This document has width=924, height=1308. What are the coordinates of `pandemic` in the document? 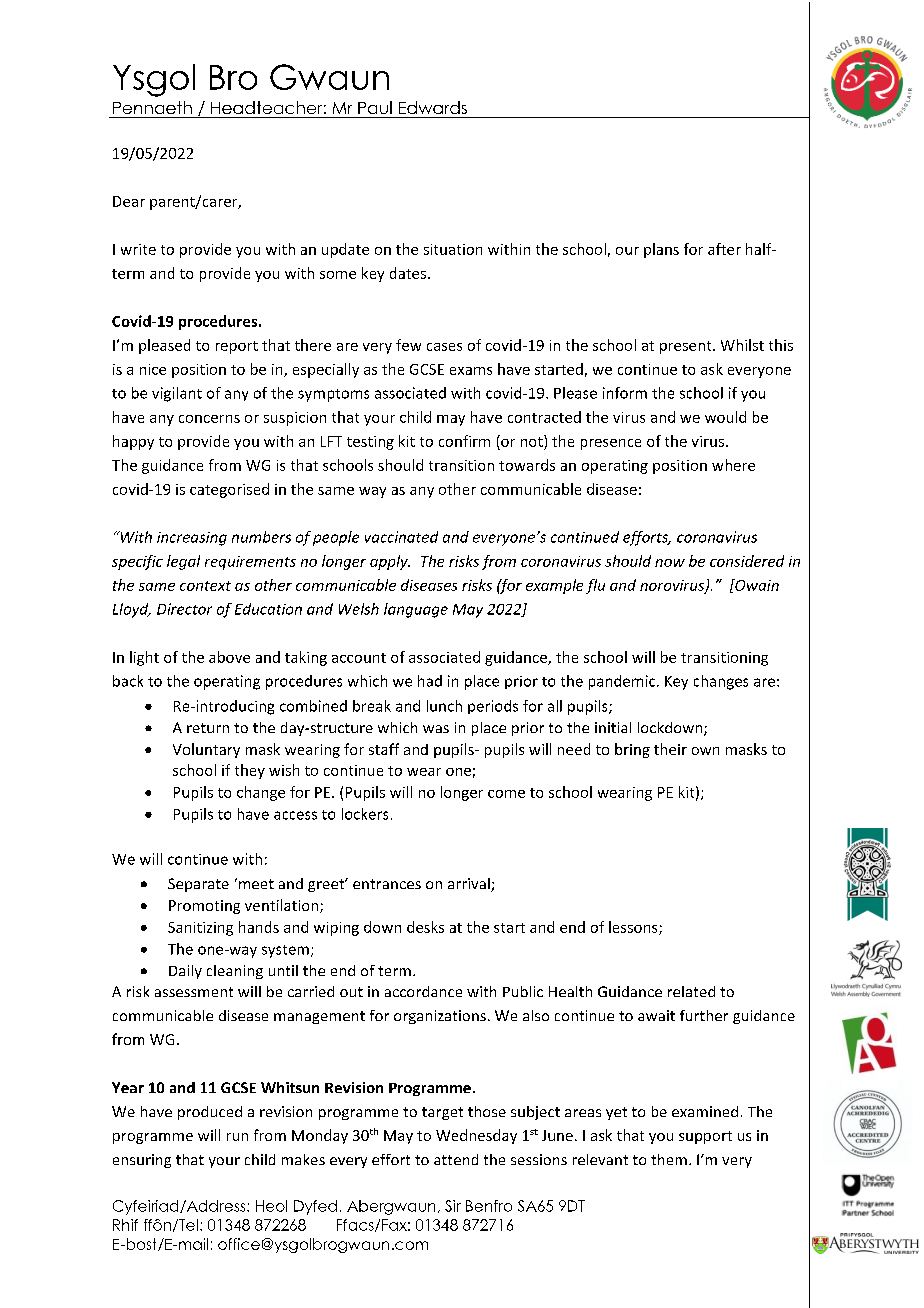 It's located at (623, 682).
